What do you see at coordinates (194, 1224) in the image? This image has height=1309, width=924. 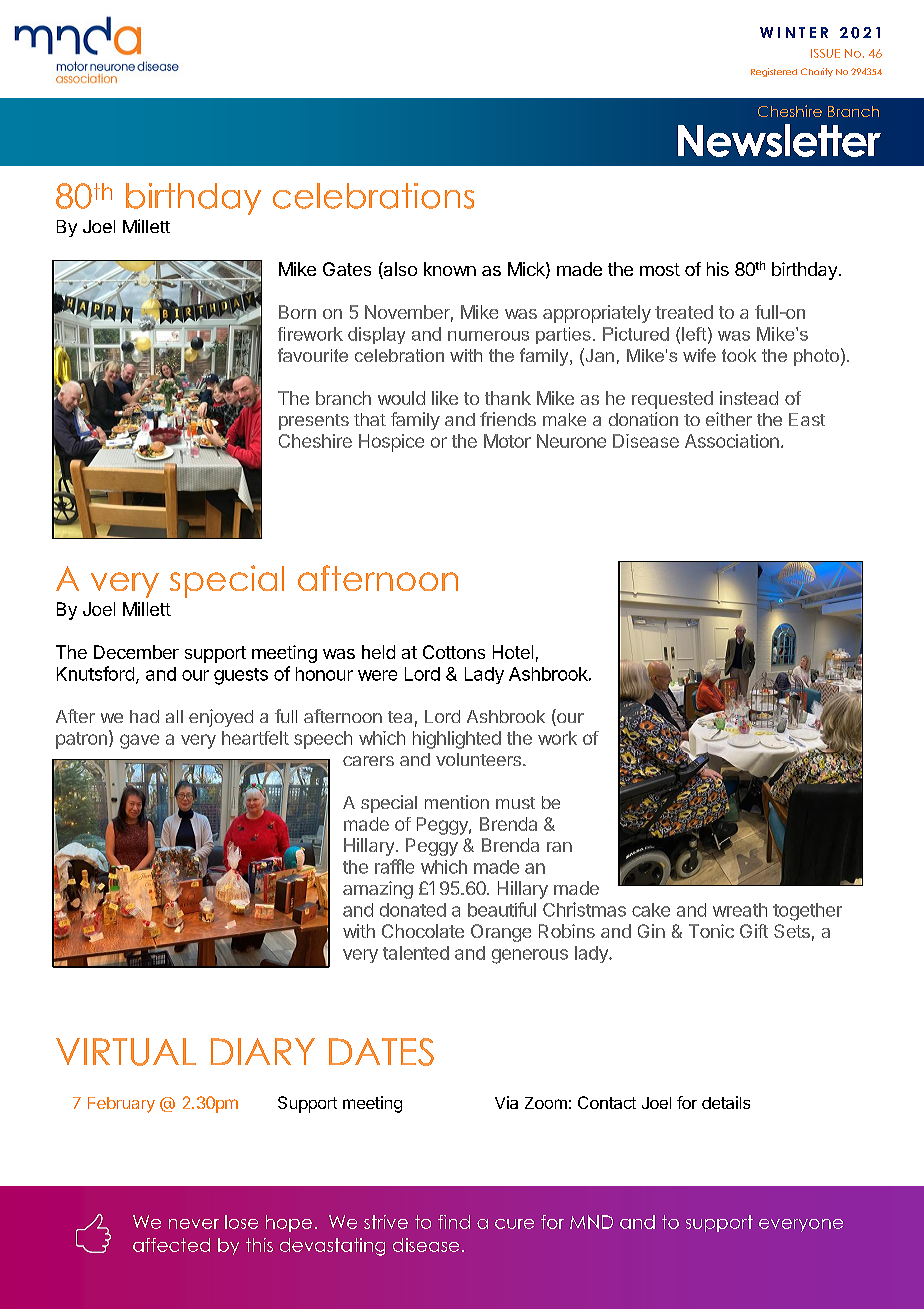 I see `never` at bounding box center [194, 1224].
